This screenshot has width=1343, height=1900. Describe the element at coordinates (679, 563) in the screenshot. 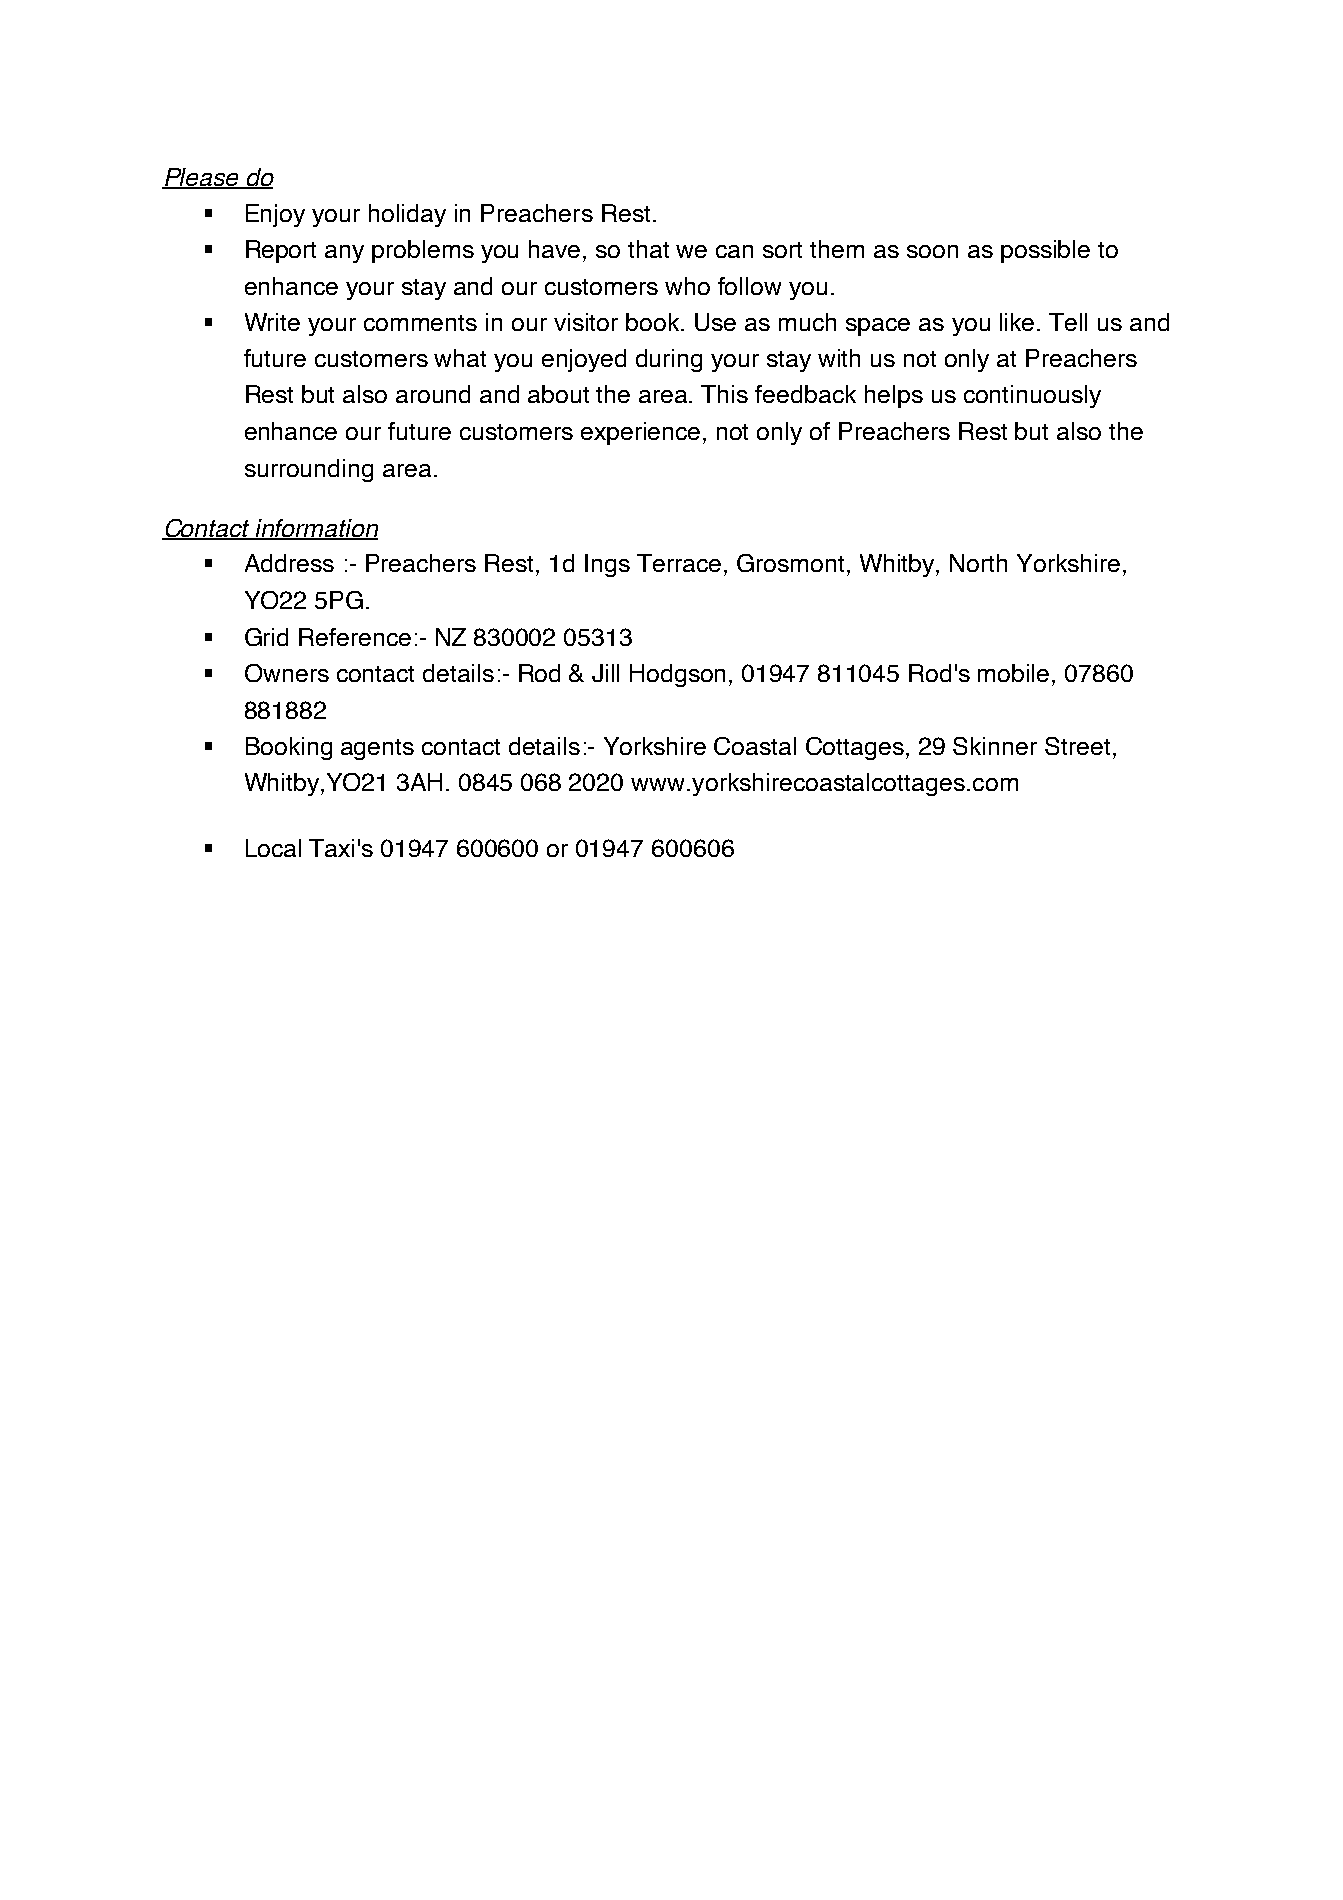

I see `Terrace` at that location.
